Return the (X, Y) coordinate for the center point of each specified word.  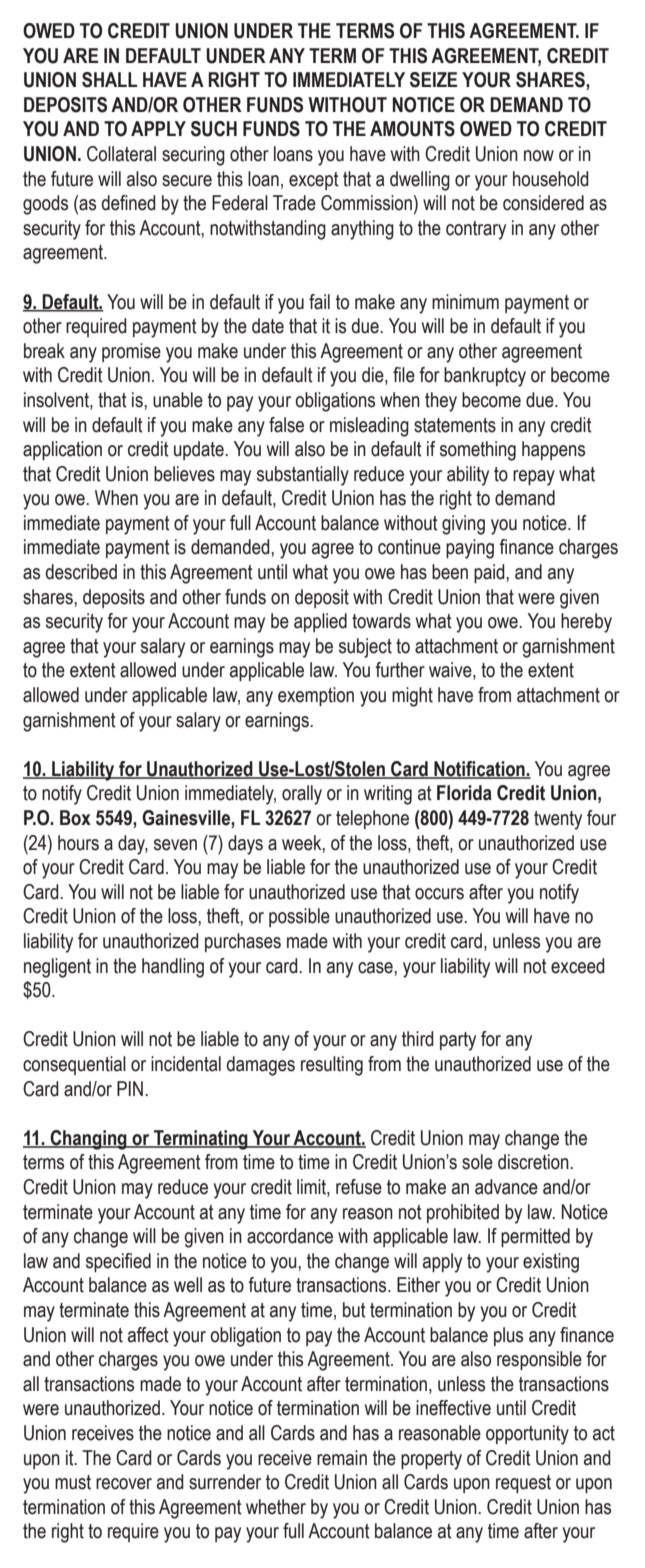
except (314, 181)
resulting (332, 1066)
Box (75, 818)
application (62, 450)
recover (124, 1484)
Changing (88, 1140)
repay (534, 478)
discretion (534, 1162)
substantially (303, 476)
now (539, 156)
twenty (558, 820)
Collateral (121, 154)
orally (302, 795)
